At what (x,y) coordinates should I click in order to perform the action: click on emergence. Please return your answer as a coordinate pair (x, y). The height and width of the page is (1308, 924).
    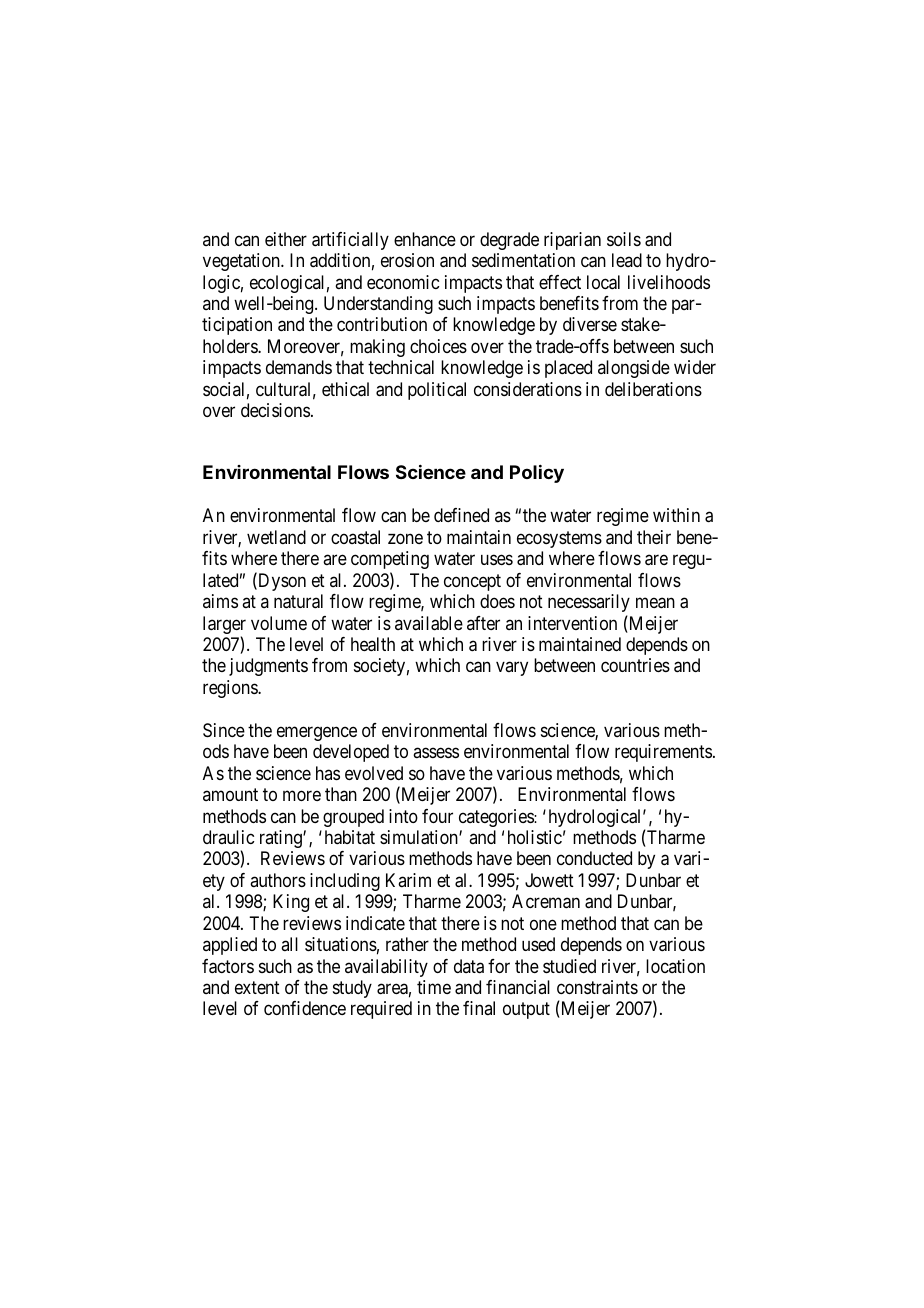
    Looking at the image, I should click on (317, 733).
